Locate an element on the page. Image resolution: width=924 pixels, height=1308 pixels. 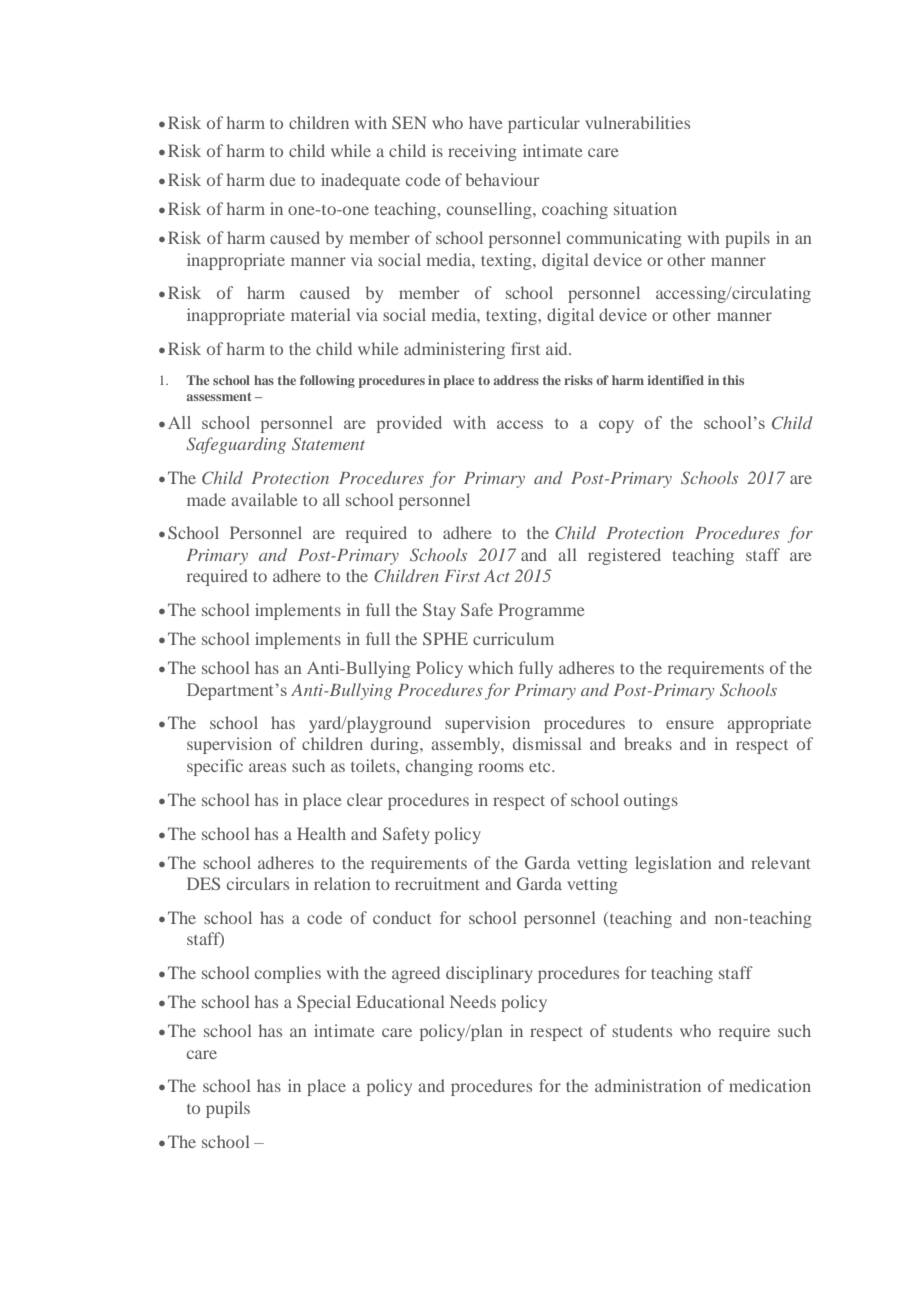
vulnerabilities is located at coordinates (637, 122).
